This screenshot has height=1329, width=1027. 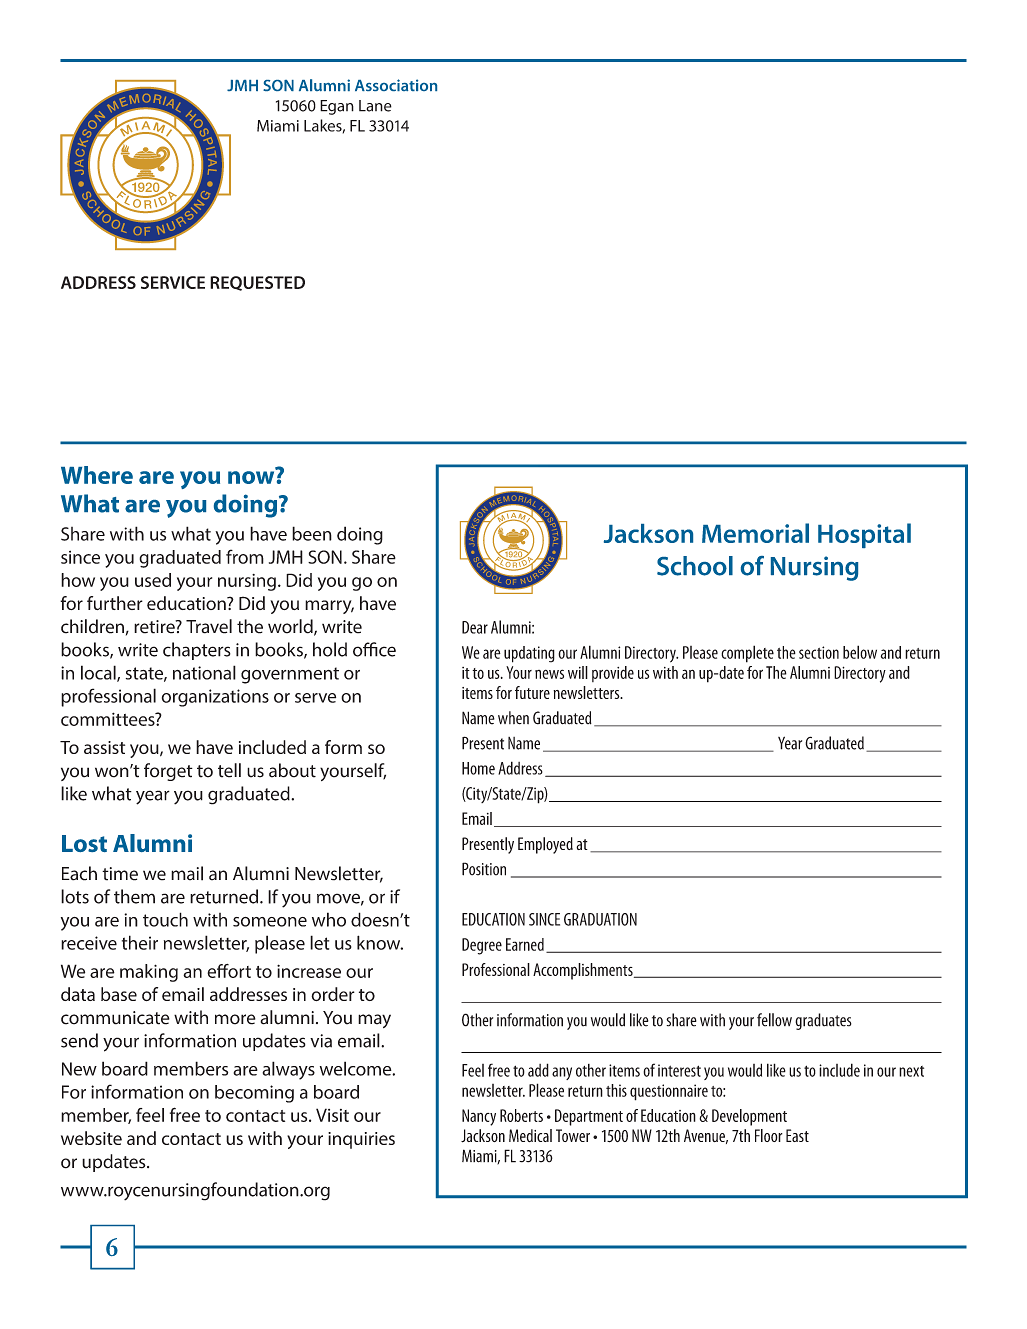 What do you see at coordinates (475, 627) in the screenshot?
I see `Dear` at bounding box center [475, 627].
